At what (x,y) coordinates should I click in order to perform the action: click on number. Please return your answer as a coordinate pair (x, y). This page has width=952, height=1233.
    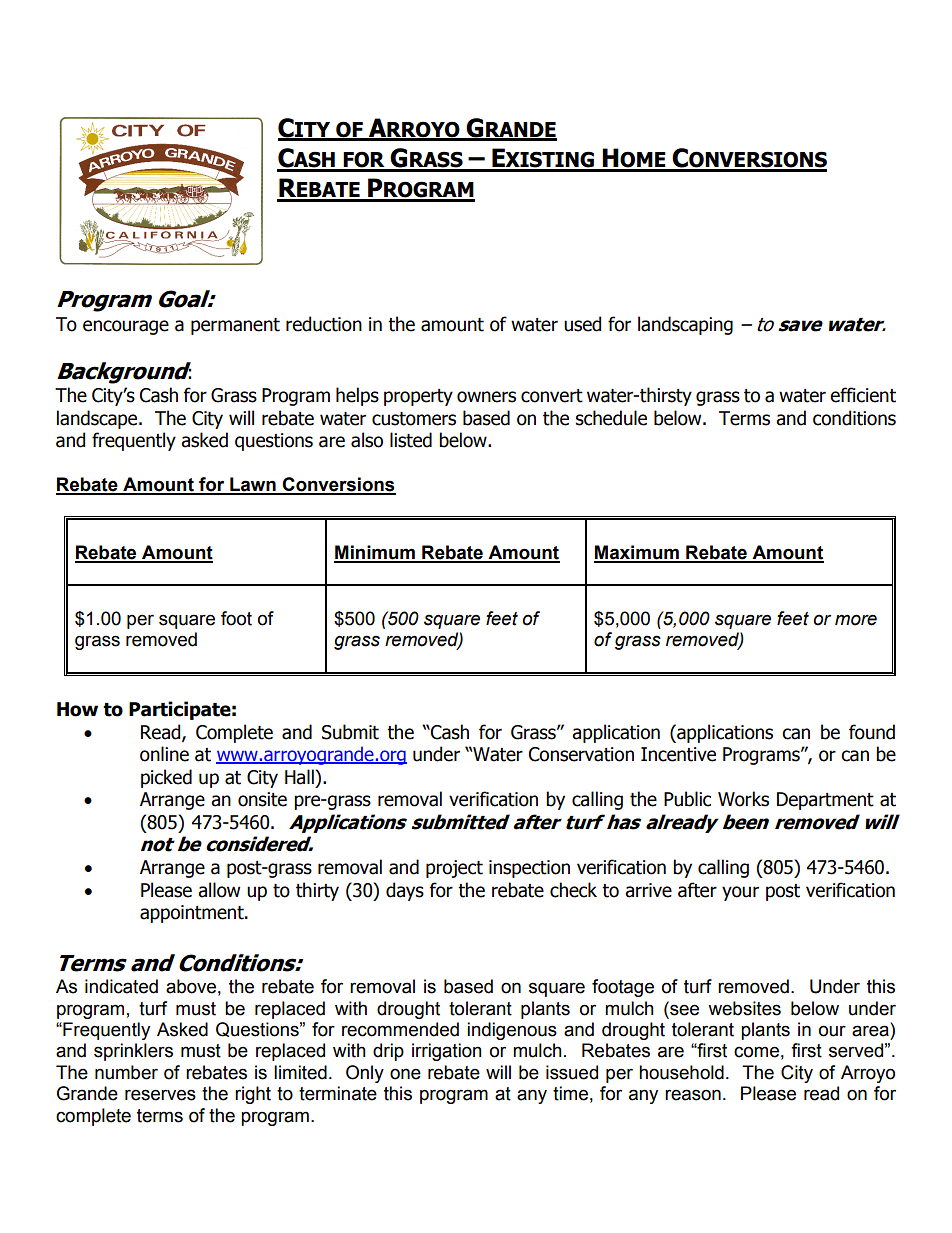
    Looking at the image, I should click on (126, 1072).
